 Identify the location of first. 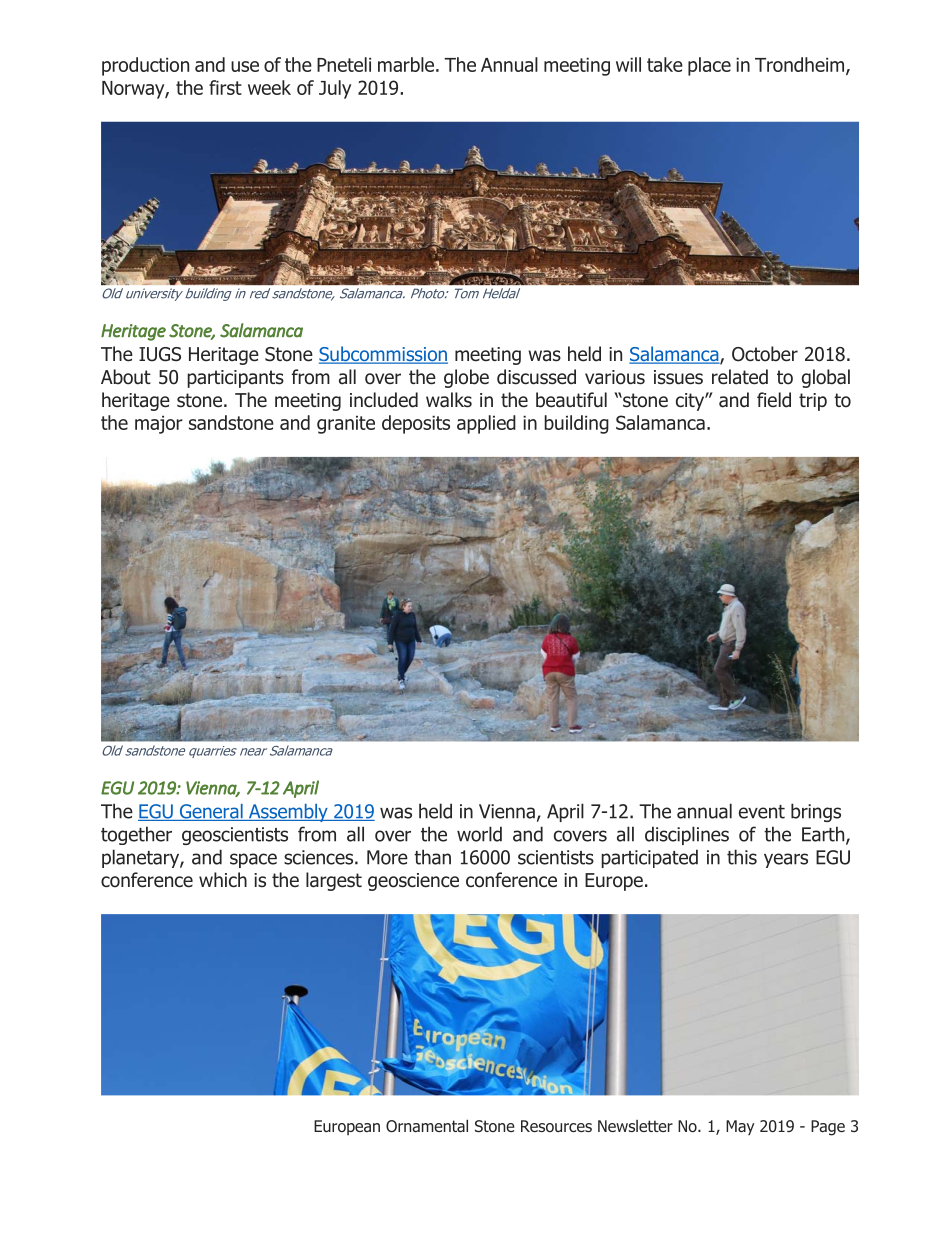
(225, 87).
